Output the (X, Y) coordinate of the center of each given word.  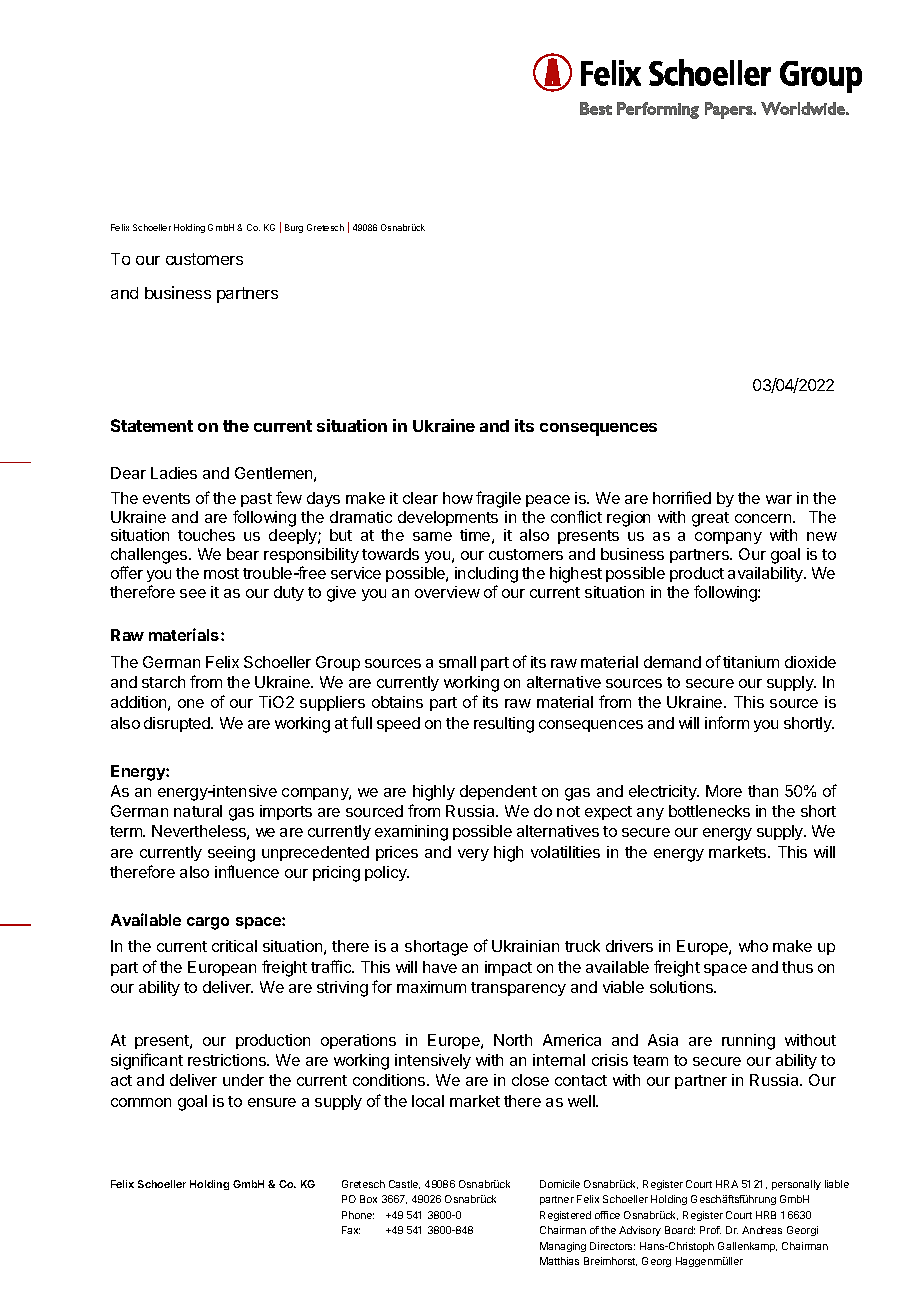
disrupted (178, 724)
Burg (294, 228)
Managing (563, 1247)
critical (234, 946)
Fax (351, 1230)
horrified (682, 497)
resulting (504, 725)
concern (764, 518)
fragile (498, 499)
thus (797, 967)
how (458, 498)
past (256, 500)
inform (727, 722)
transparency (518, 989)
